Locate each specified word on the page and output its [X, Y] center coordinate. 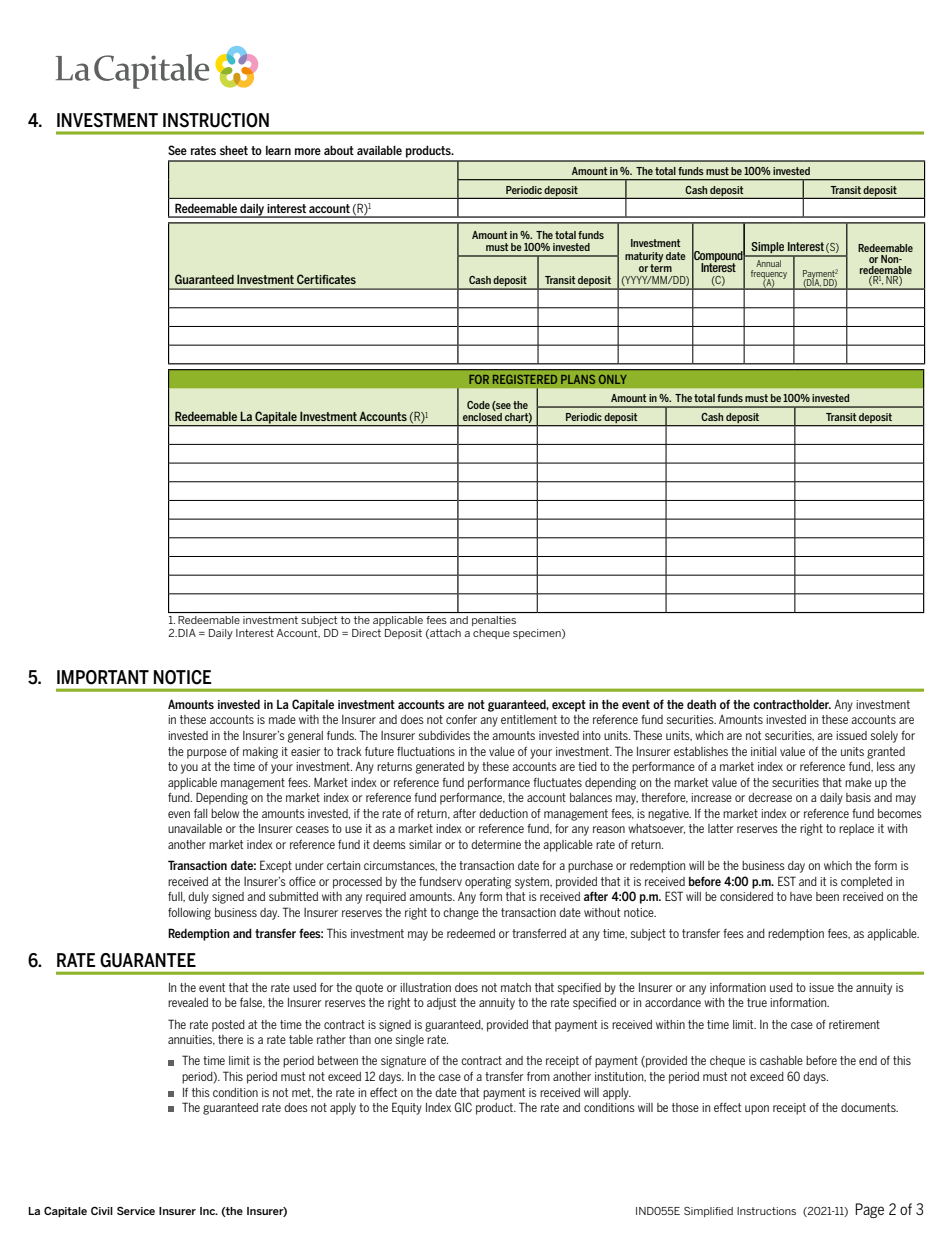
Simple [768, 249]
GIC [463, 1107]
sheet [234, 150]
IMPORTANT [103, 677]
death [701, 704]
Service [136, 1211]
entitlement [529, 719]
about [339, 150]
